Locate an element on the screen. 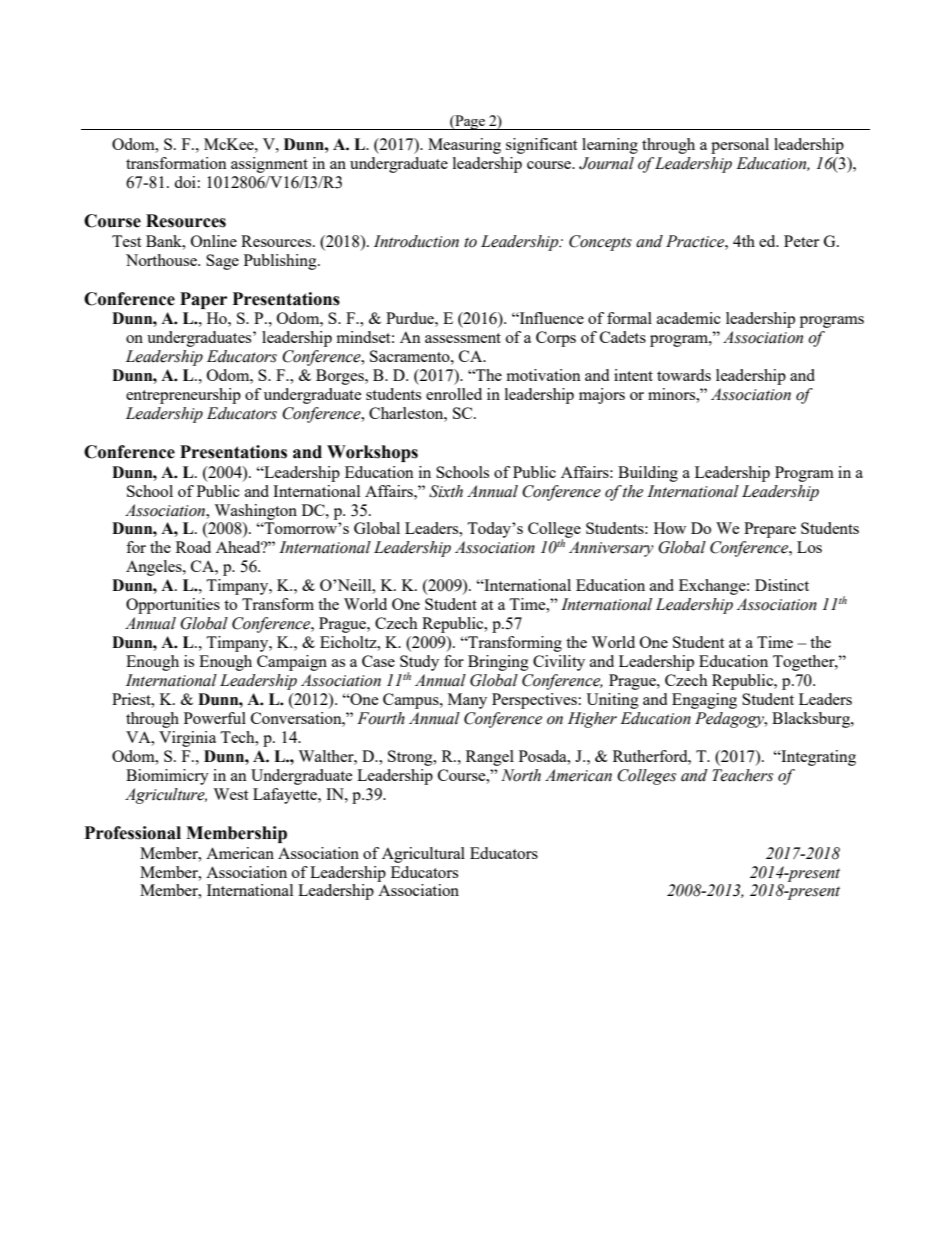  personal is located at coordinates (740, 146).
